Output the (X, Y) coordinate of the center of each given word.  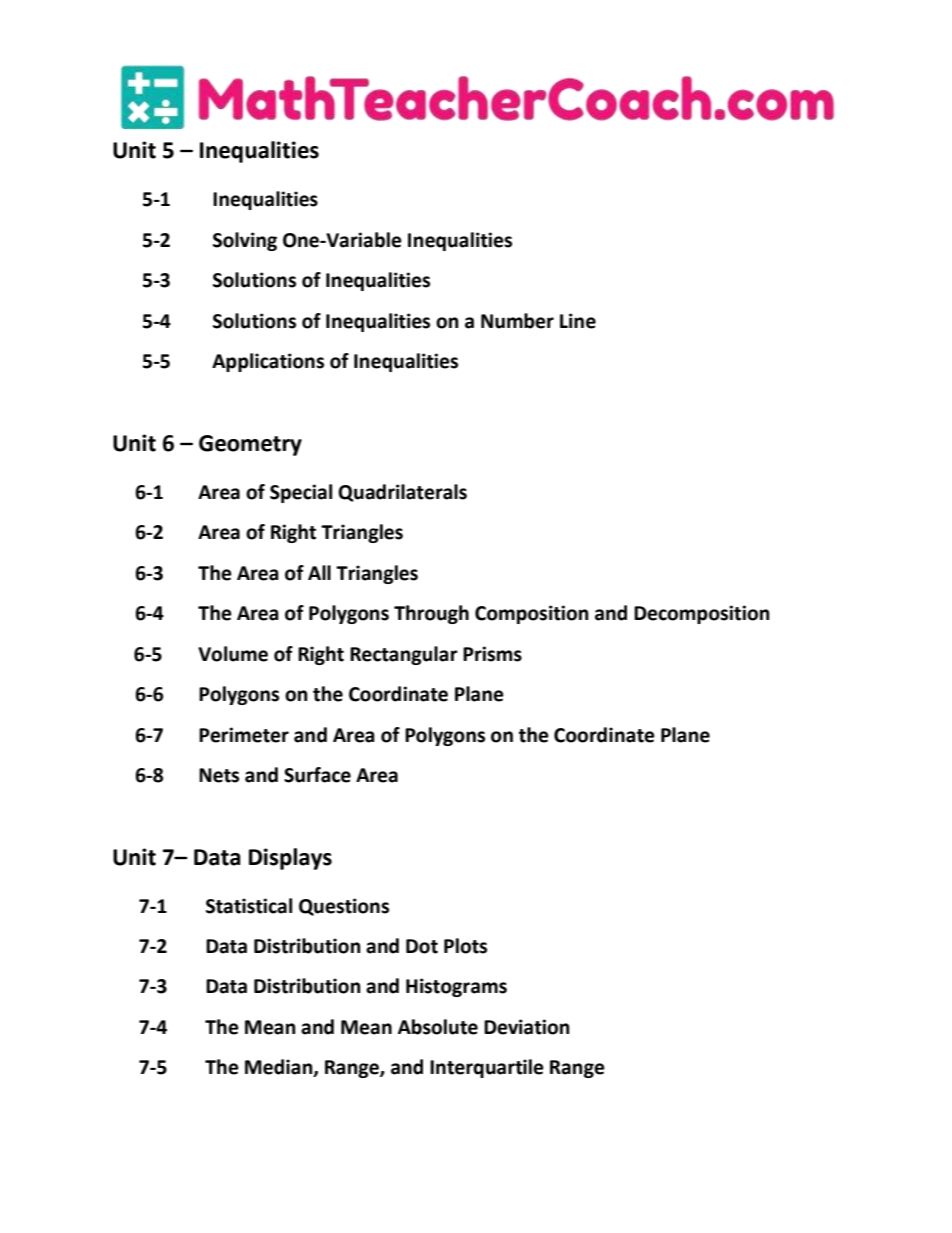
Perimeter (244, 735)
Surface (317, 775)
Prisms (492, 654)
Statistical (249, 906)
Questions (344, 907)
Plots (465, 946)
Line (578, 321)
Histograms (456, 987)
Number (517, 321)
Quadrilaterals (402, 493)
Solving (245, 241)
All (319, 572)
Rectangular (404, 655)
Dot (422, 946)
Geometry (250, 445)
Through (431, 614)
